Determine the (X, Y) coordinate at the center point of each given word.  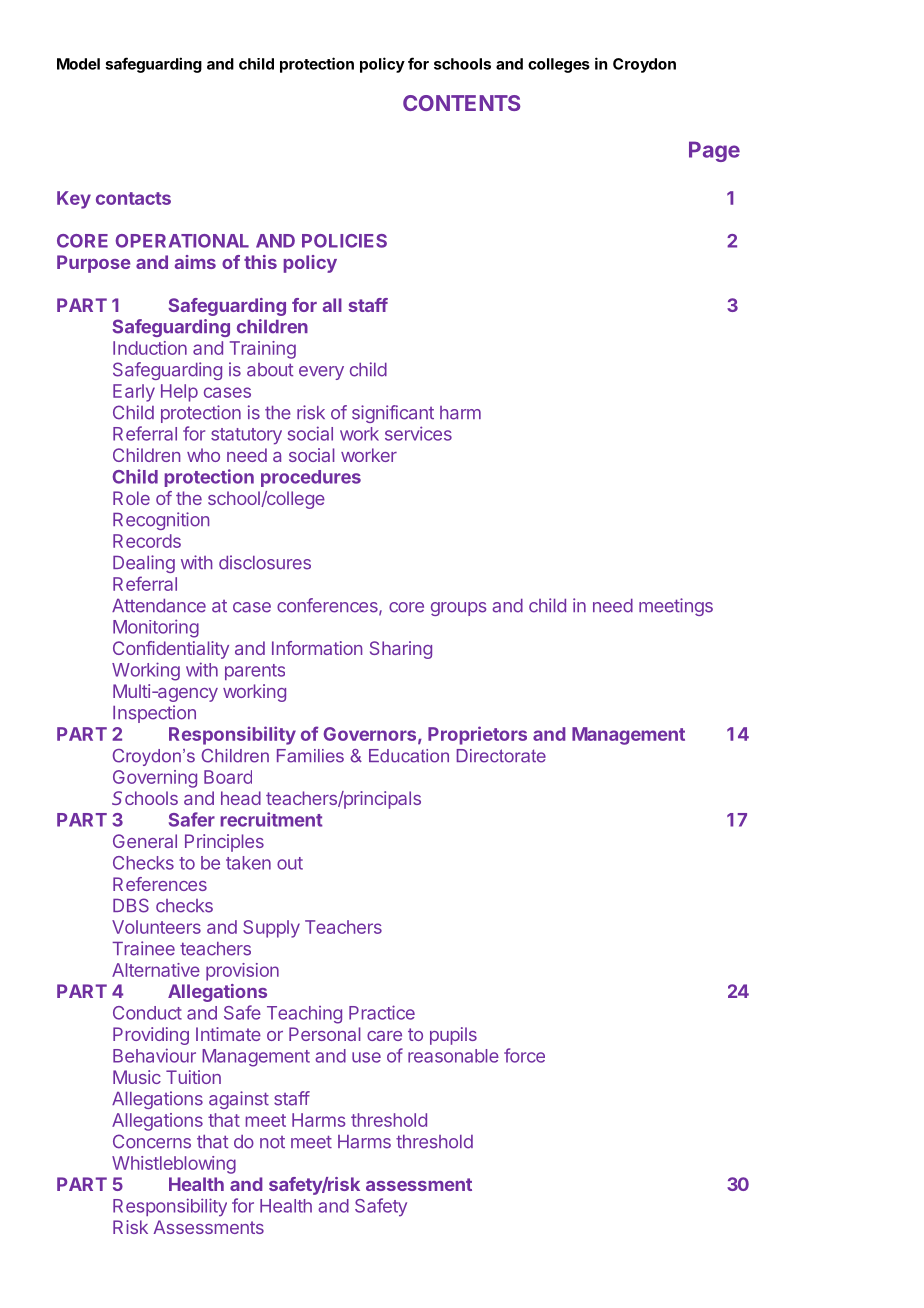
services (418, 433)
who (203, 455)
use (366, 1057)
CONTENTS (461, 103)
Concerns (152, 1141)
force (524, 1055)
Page (714, 151)
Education (409, 756)
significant (393, 414)
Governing (155, 779)
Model (78, 64)
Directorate (501, 756)
